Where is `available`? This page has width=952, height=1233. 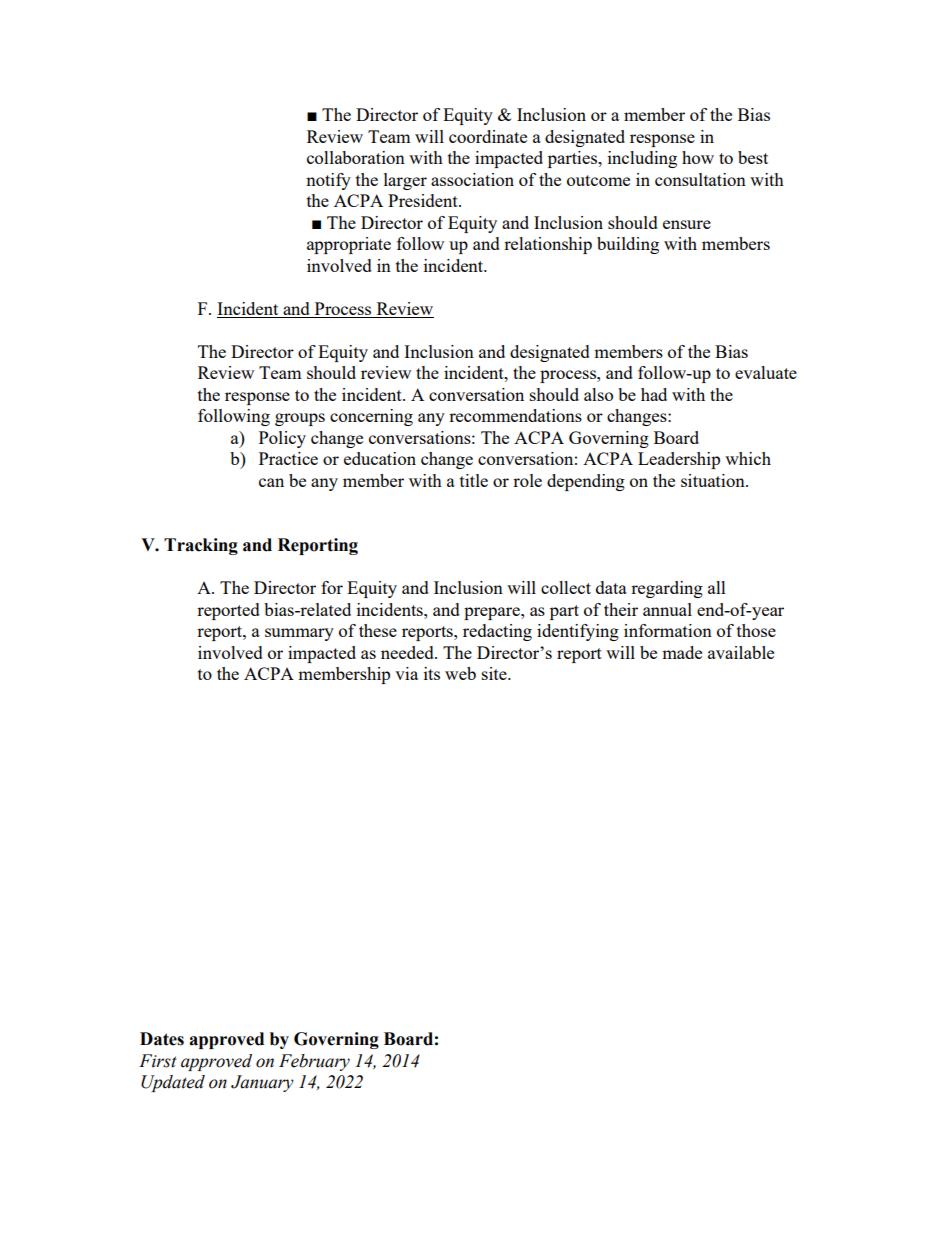
available is located at coordinates (741, 652).
